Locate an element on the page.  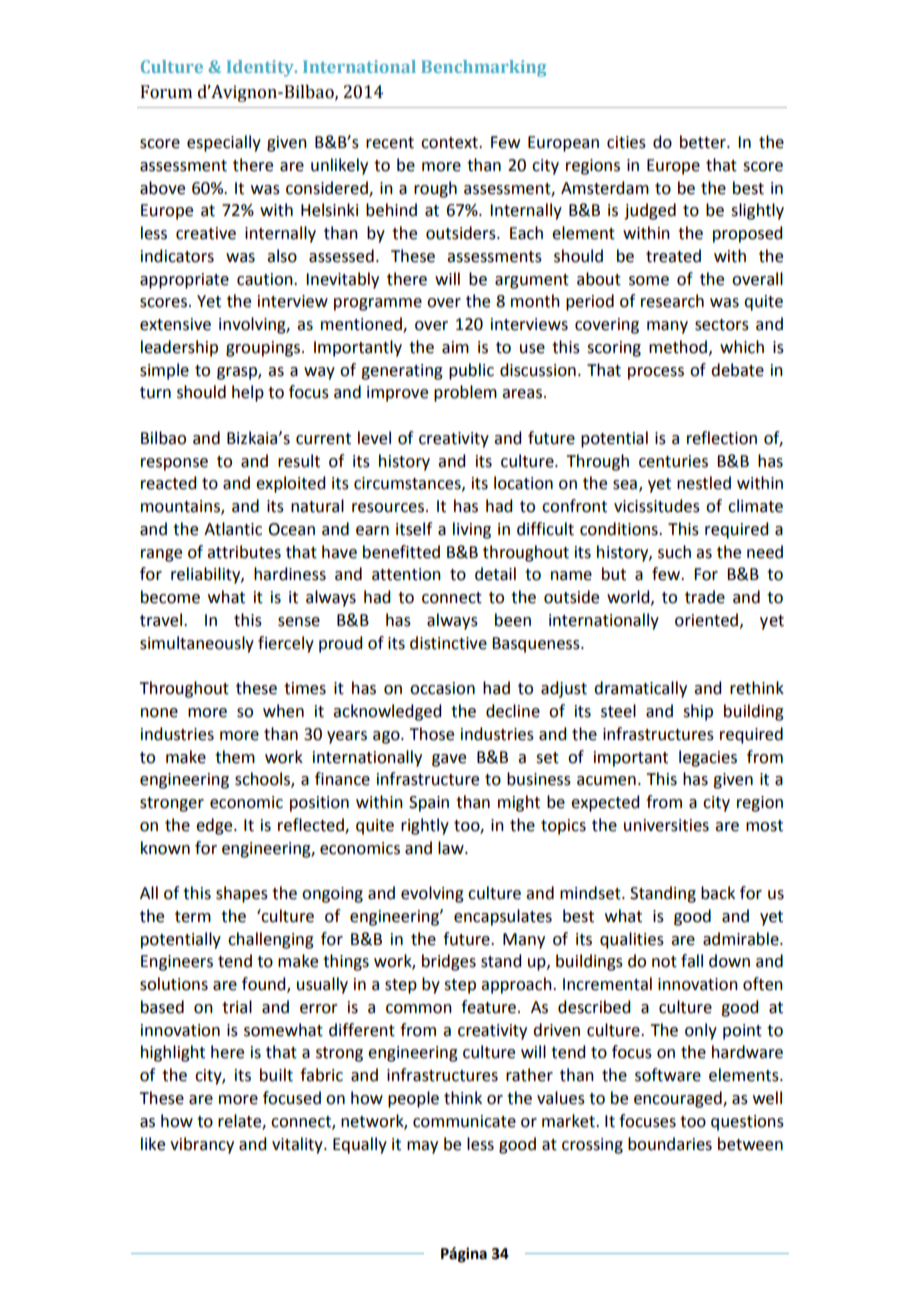
simultaneously is located at coordinates (197, 644).
